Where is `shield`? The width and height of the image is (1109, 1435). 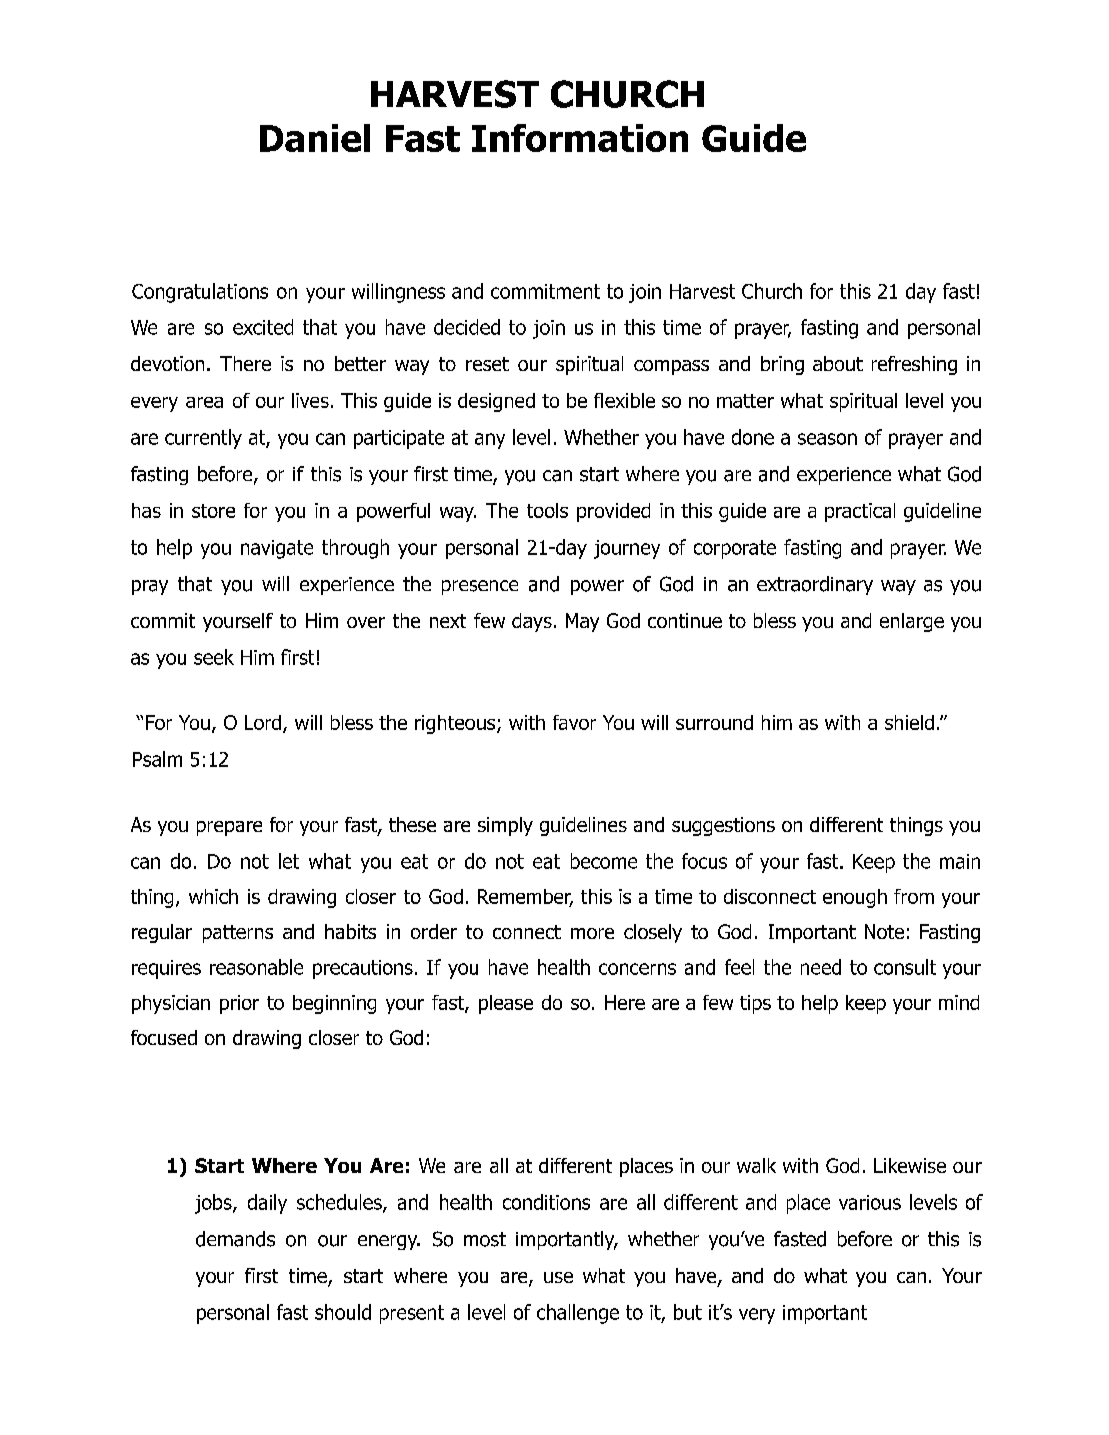
shield is located at coordinates (909, 722).
